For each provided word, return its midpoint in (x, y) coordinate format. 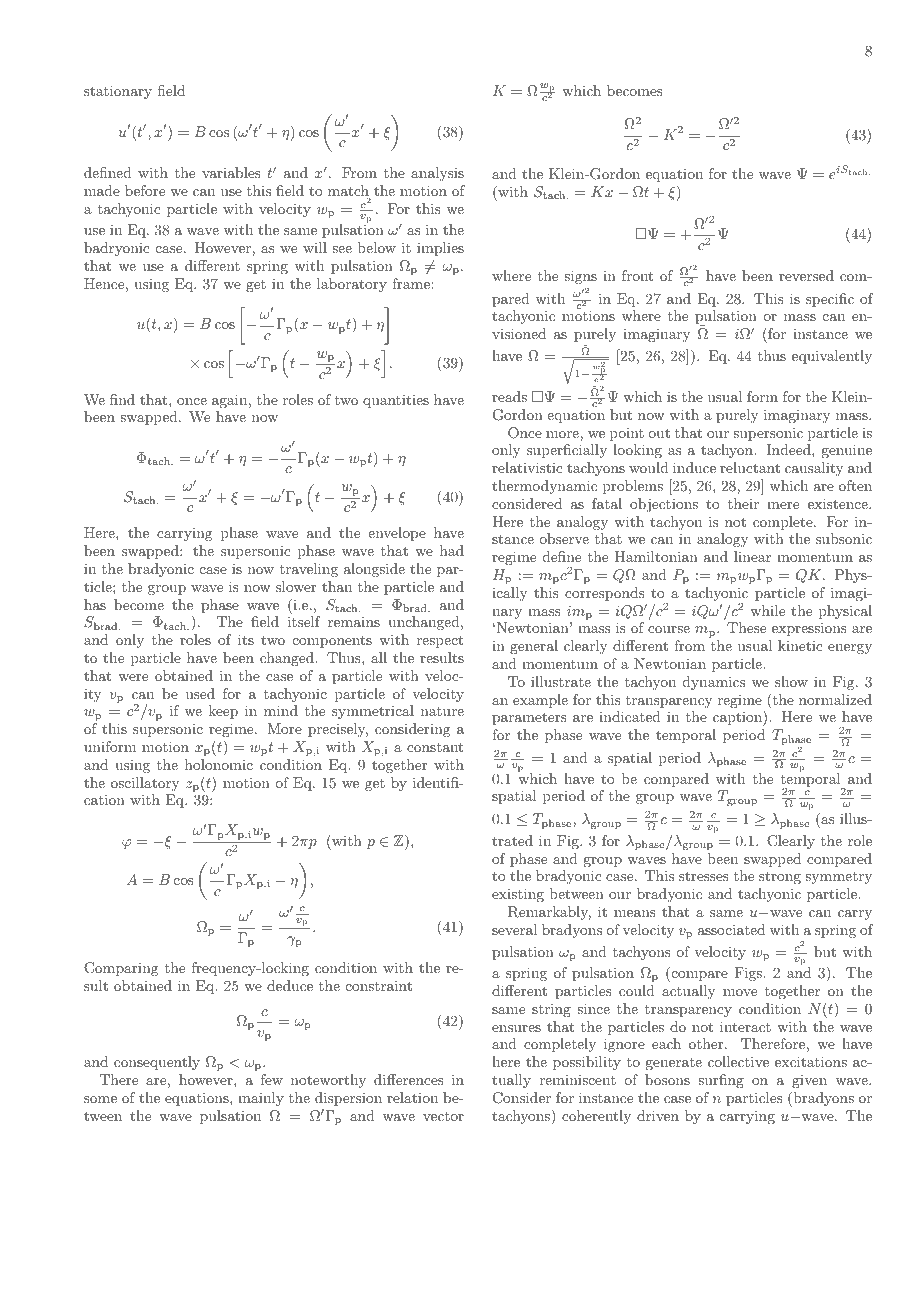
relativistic (527, 467)
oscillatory (145, 784)
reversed (806, 275)
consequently (157, 1063)
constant (435, 747)
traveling (309, 570)
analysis (437, 174)
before (145, 190)
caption (738, 718)
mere (783, 505)
